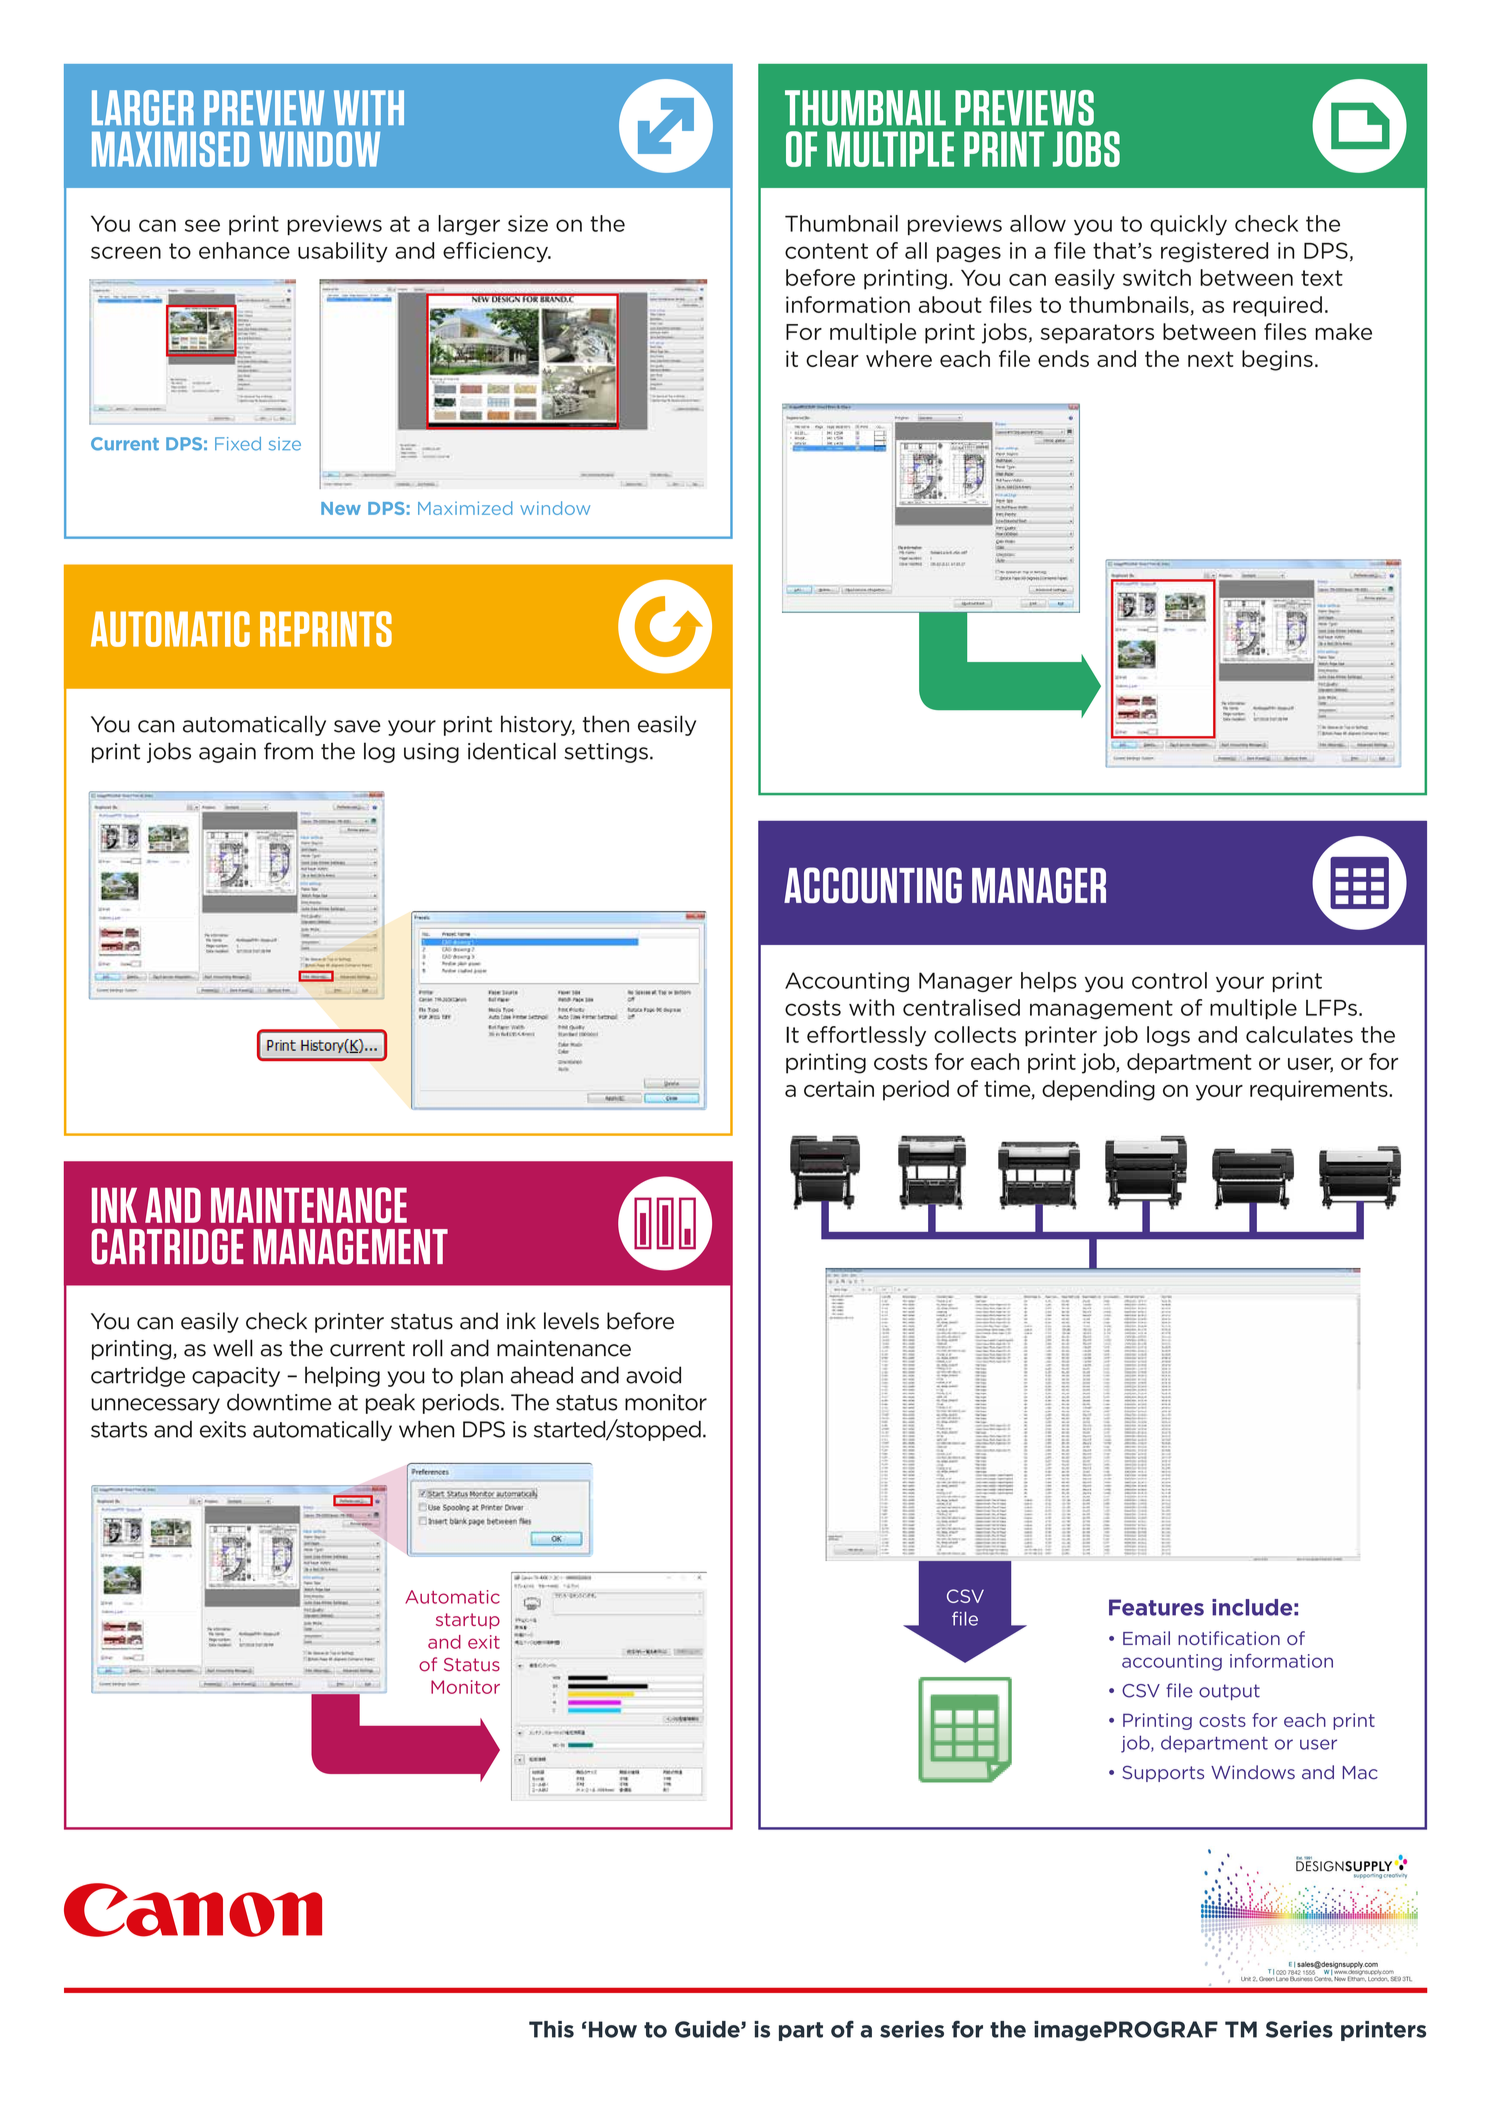  I want to click on unnecessary, so click(155, 1406).
